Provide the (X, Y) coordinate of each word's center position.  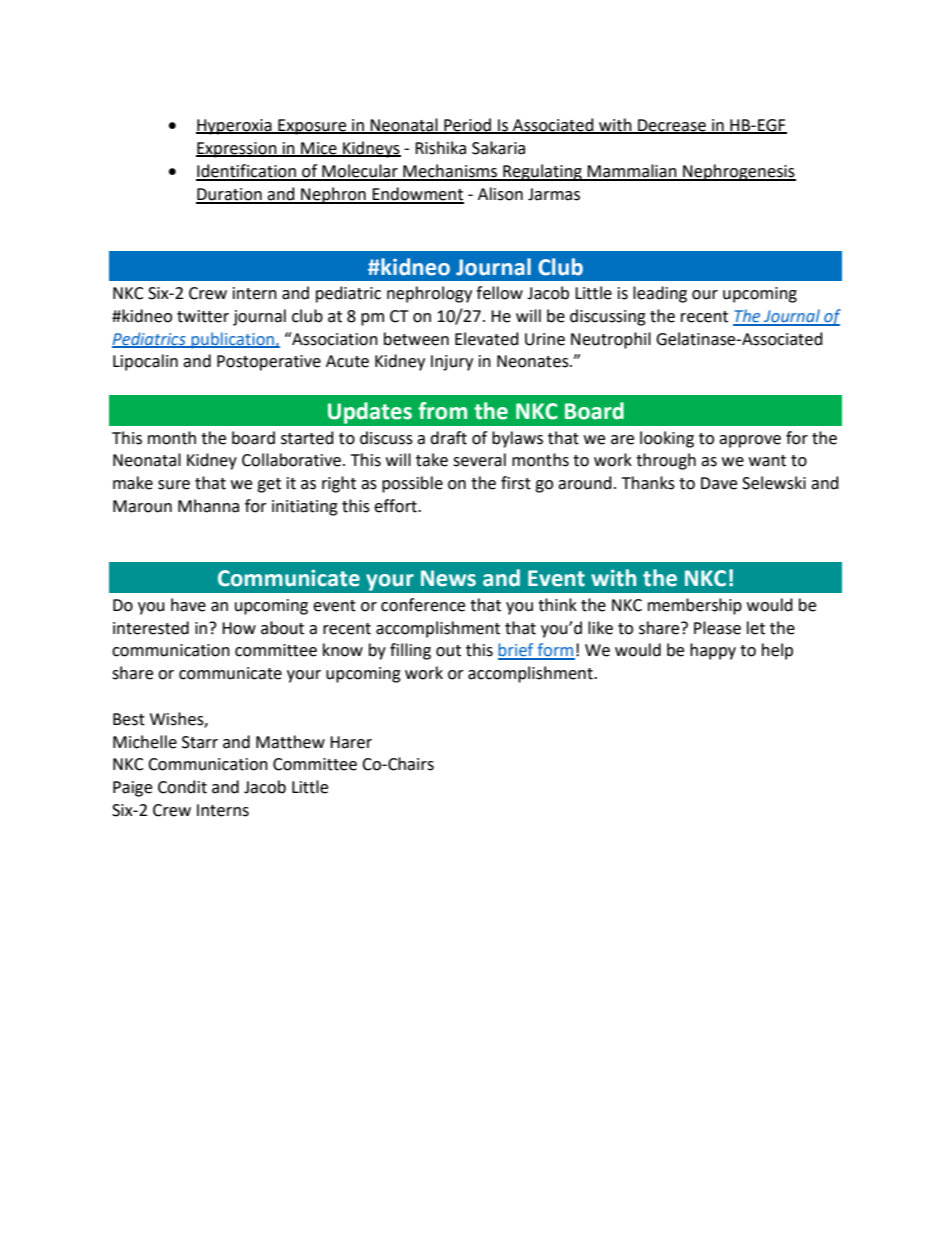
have (188, 605)
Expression (237, 150)
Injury (452, 363)
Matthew (290, 742)
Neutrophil (611, 340)
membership (695, 606)
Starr (200, 742)
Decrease (672, 126)
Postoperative (269, 363)
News (448, 578)
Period (467, 125)
